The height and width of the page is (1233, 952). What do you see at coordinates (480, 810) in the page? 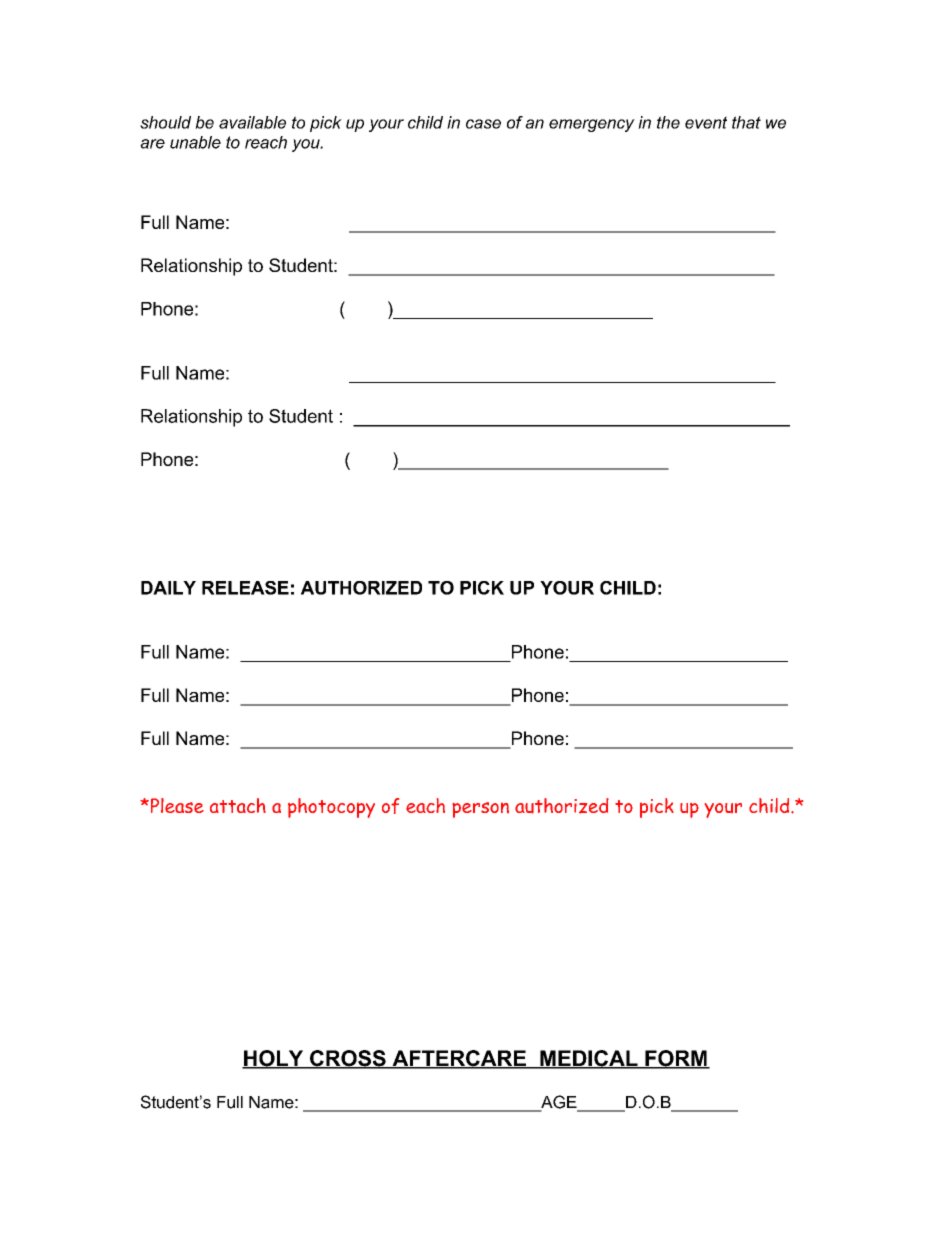
I see `person` at bounding box center [480, 810].
